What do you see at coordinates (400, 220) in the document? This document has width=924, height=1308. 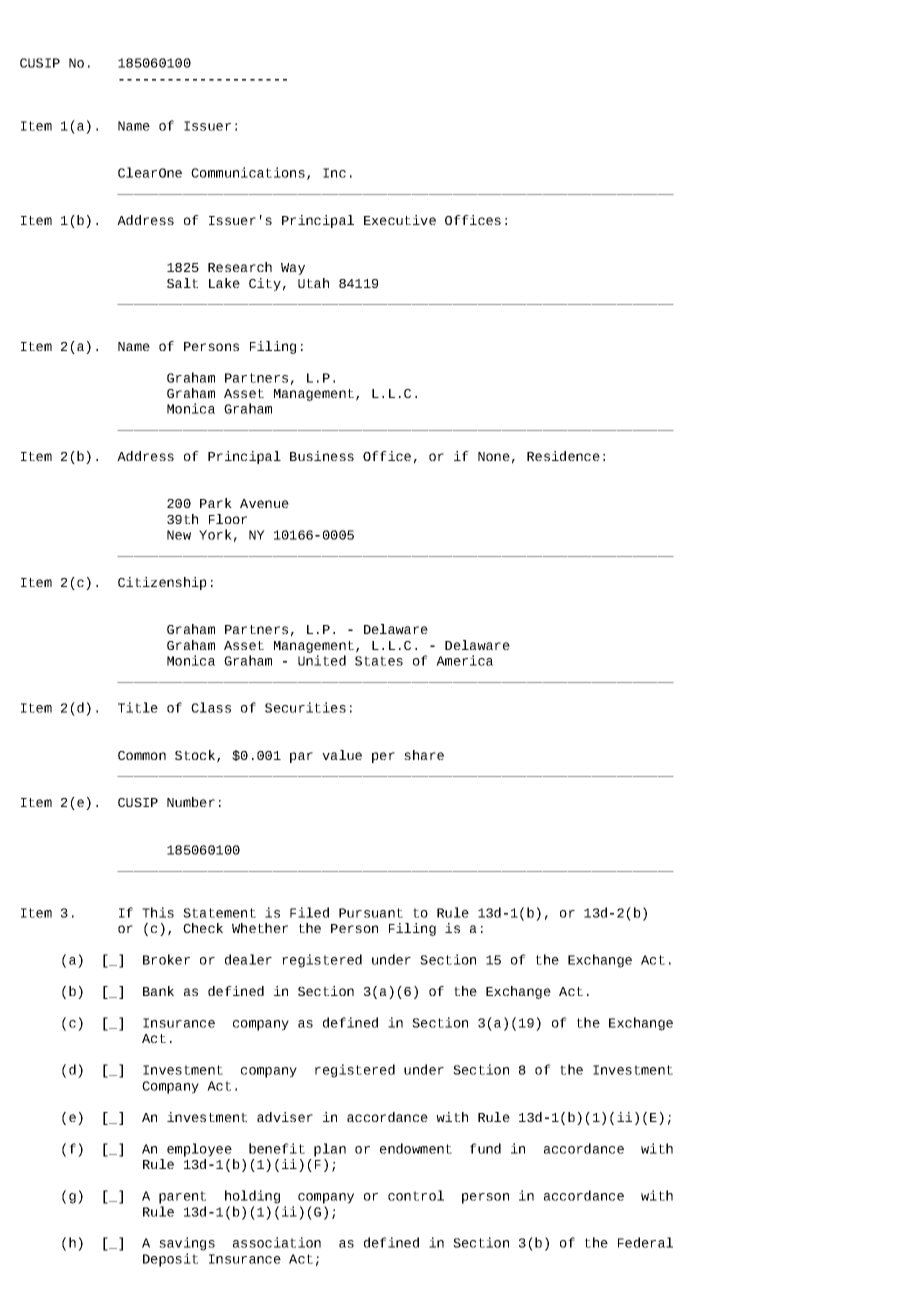 I see `Executive` at bounding box center [400, 220].
